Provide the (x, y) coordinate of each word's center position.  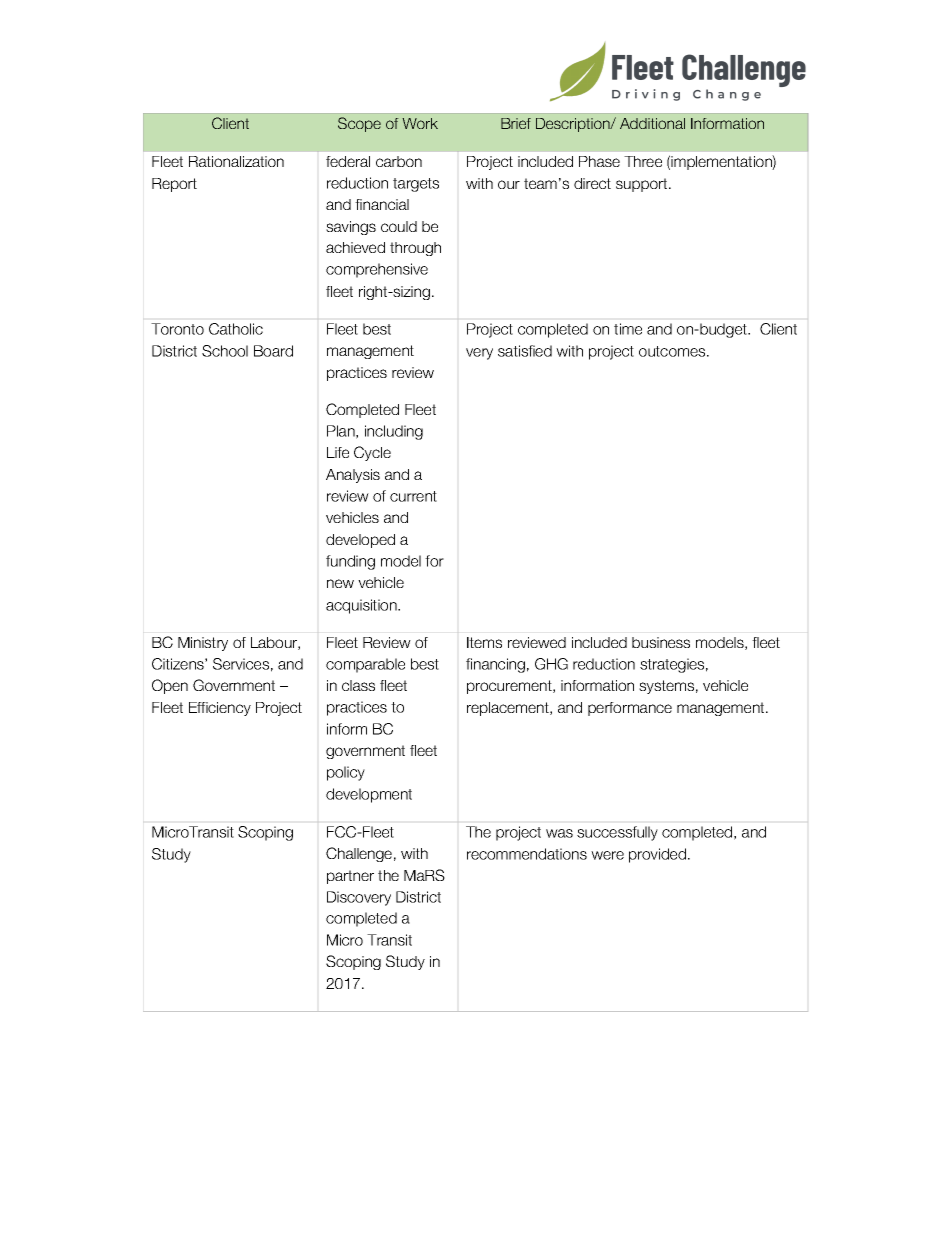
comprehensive (377, 270)
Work (420, 123)
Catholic (236, 329)
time (628, 329)
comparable (365, 665)
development (369, 795)
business (661, 642)
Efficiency (220, 709)
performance (630, 709)
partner (350, 877)
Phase (599, 161)
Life (338, 452)
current (413, 496)
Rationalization (236, 161)
